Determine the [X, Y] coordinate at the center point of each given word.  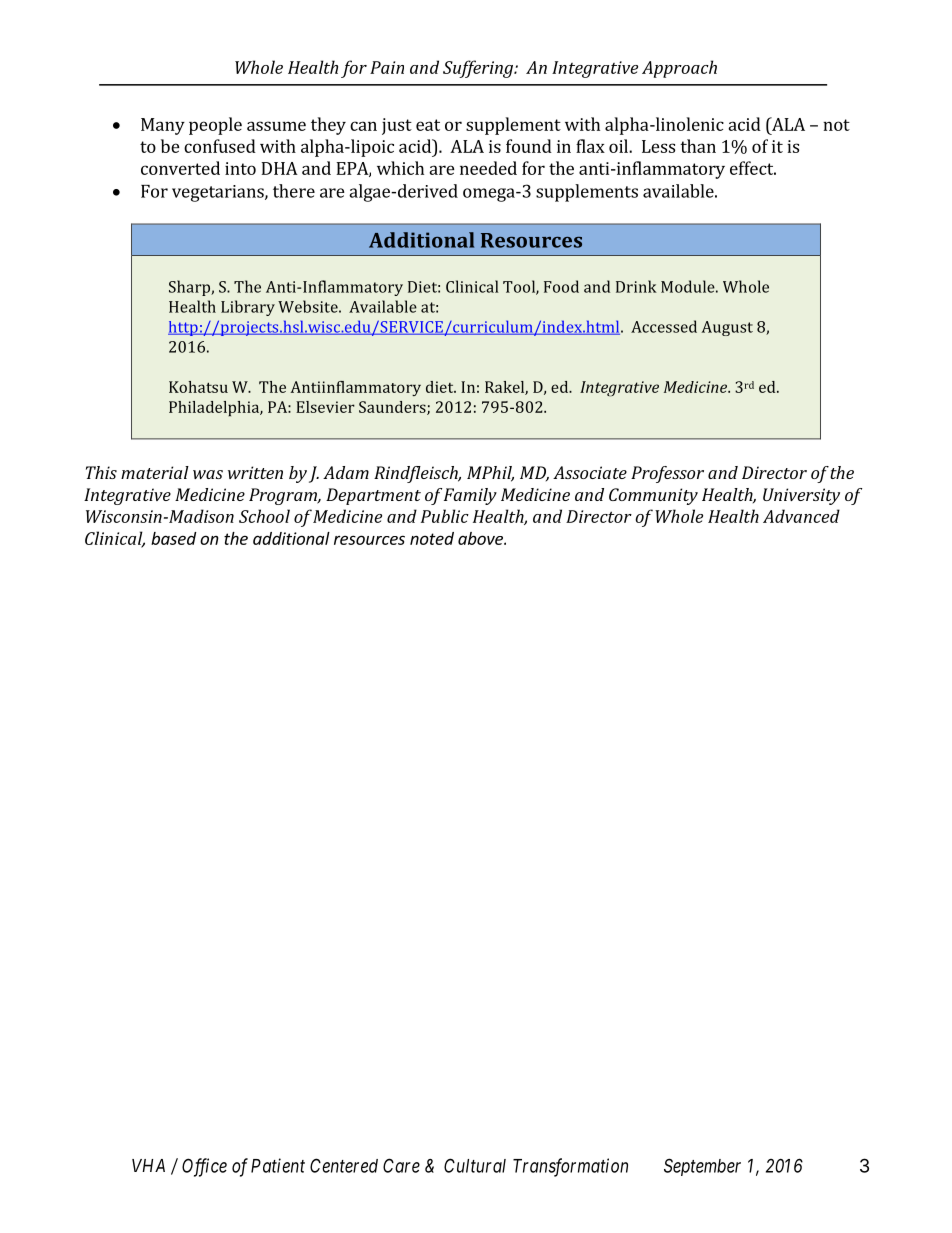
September [702, 1167]
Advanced [801, 516]
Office [204, 1167]
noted [432, 538]
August [727, 328]
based [173, 538]
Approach [679, 69]
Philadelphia [215, 409]
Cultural [475, 1165]
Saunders [393, 408]
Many [163, 126]
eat [428, 125]
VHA [148, 1165]
